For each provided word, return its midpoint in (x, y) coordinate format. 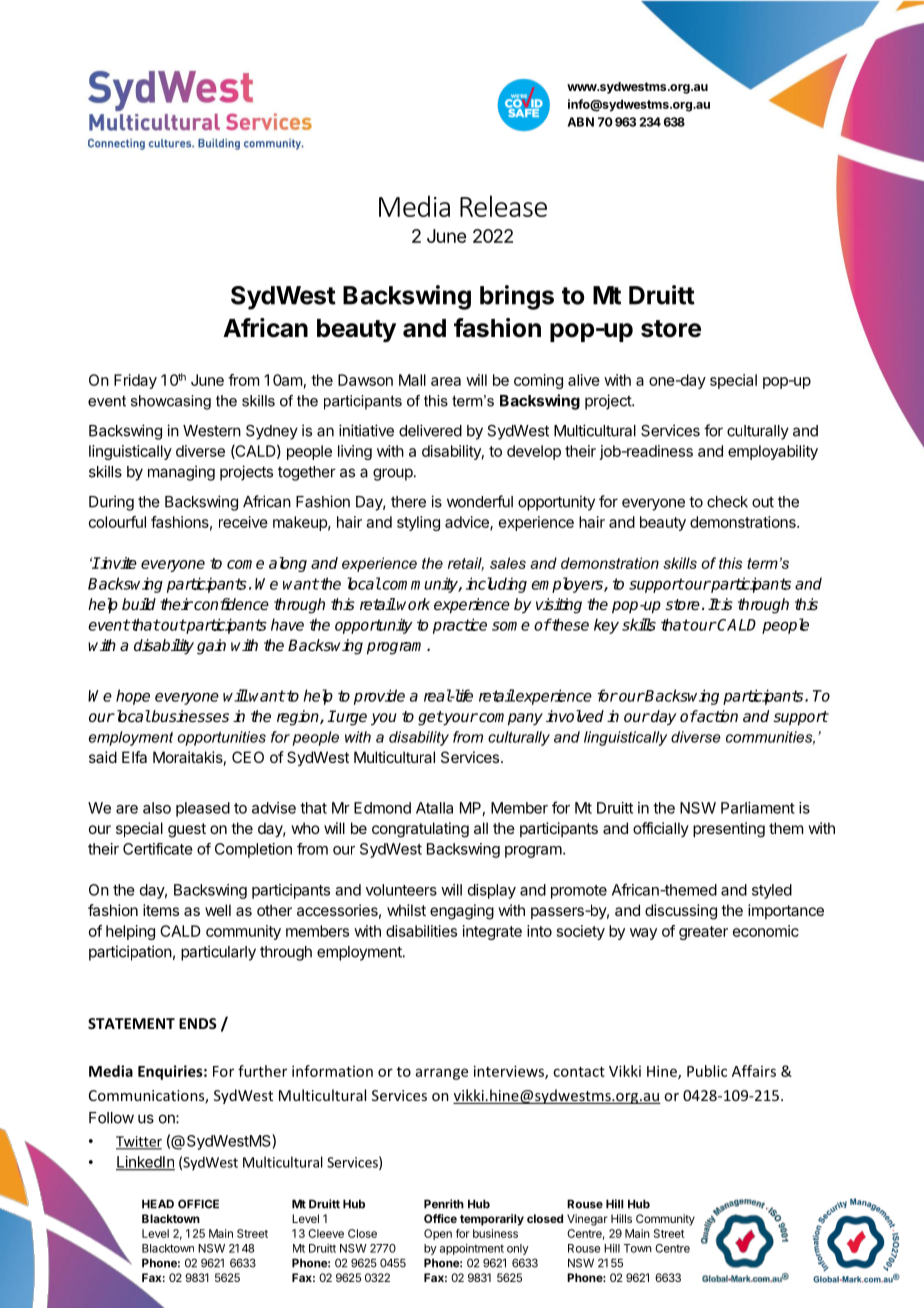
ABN (581, 122)
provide (379, 697)
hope (133, 697)
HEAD (158, 1204)
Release (503, 206)
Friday (135, 381)
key (606, 626)
